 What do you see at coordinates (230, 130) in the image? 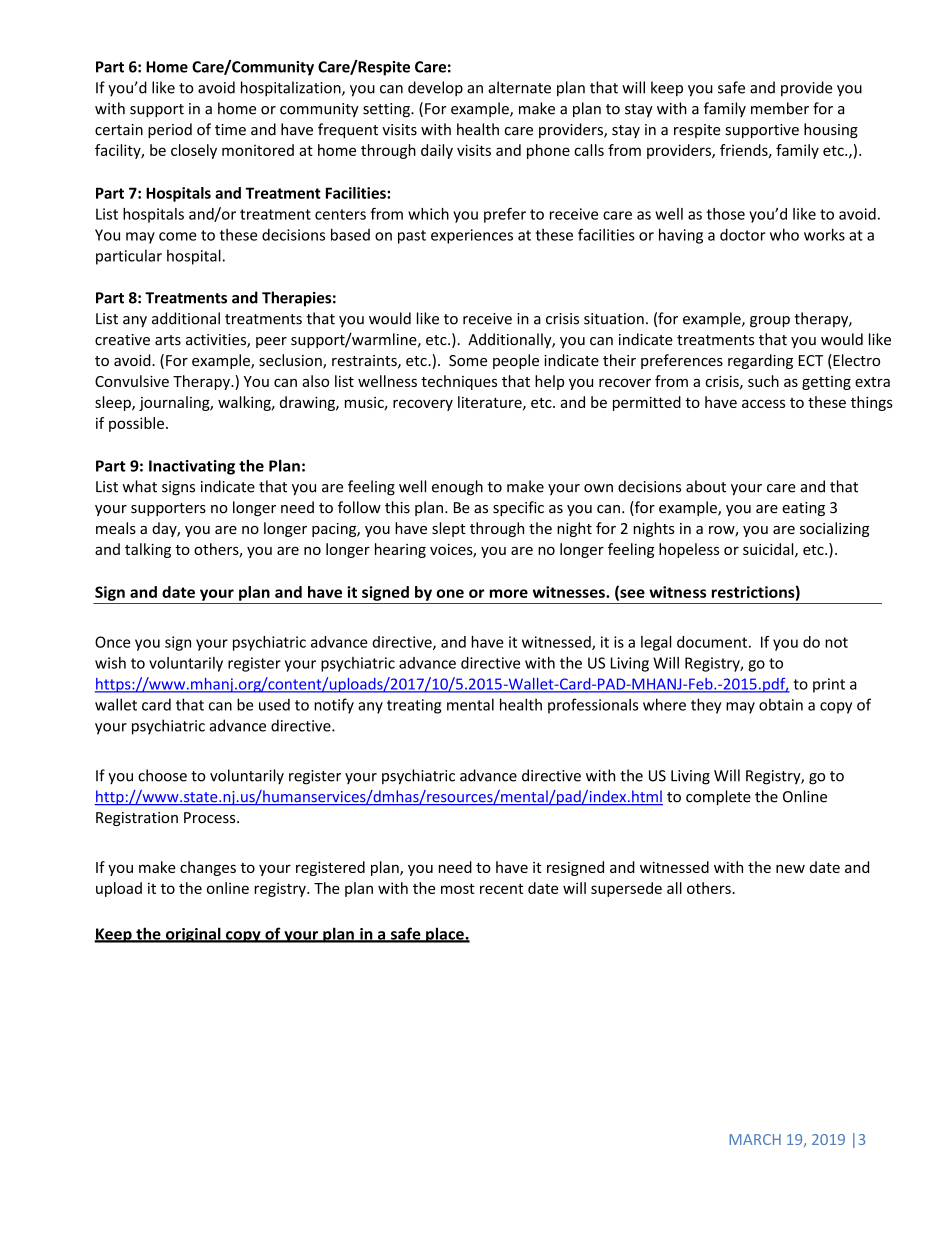
I see `time` at bounding box center [230, 130].
